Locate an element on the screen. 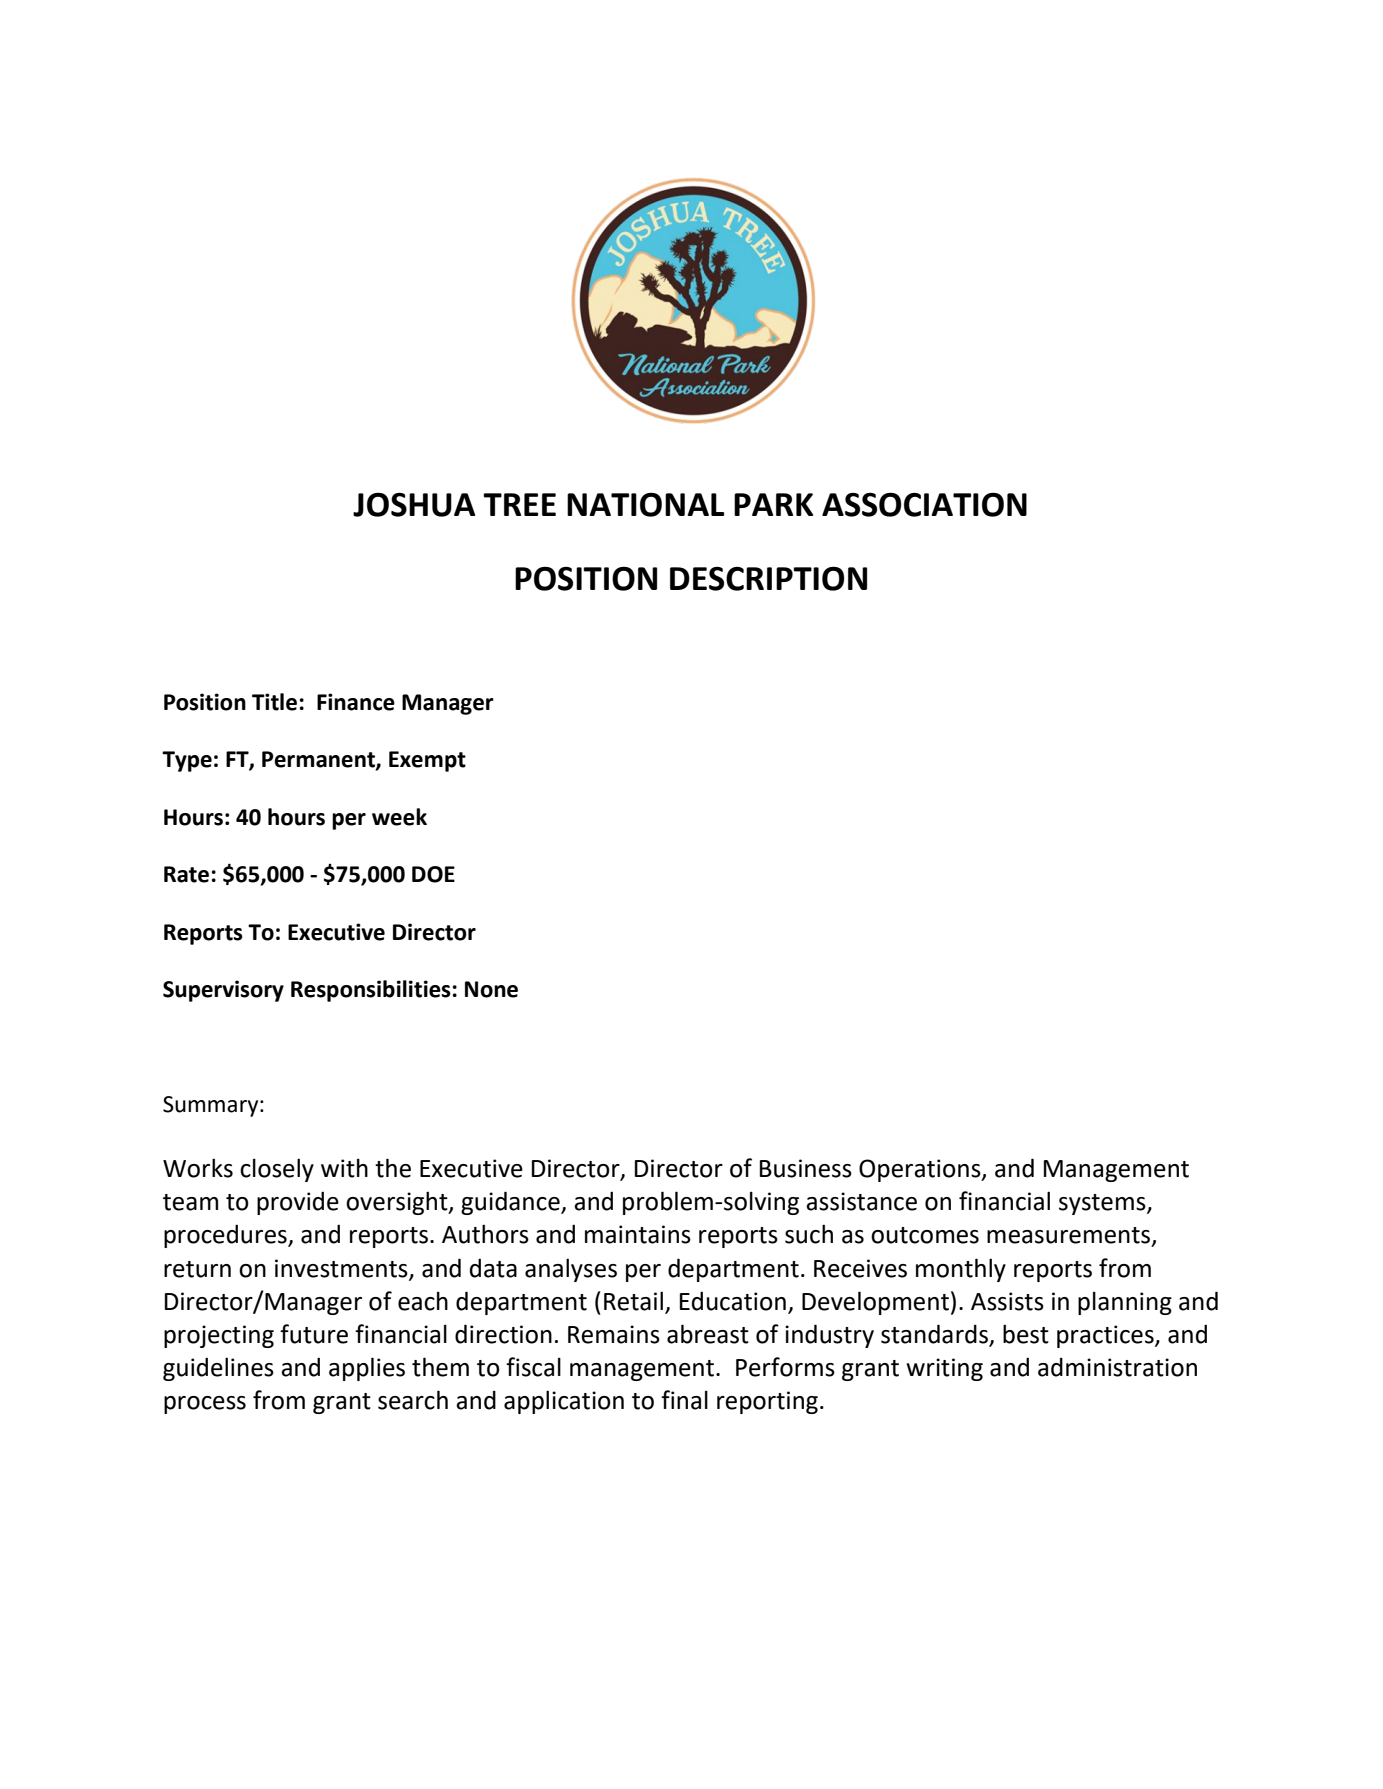 This screenshot has width=1383, height=1789. Exempt is located at coordinates (427, 761).
